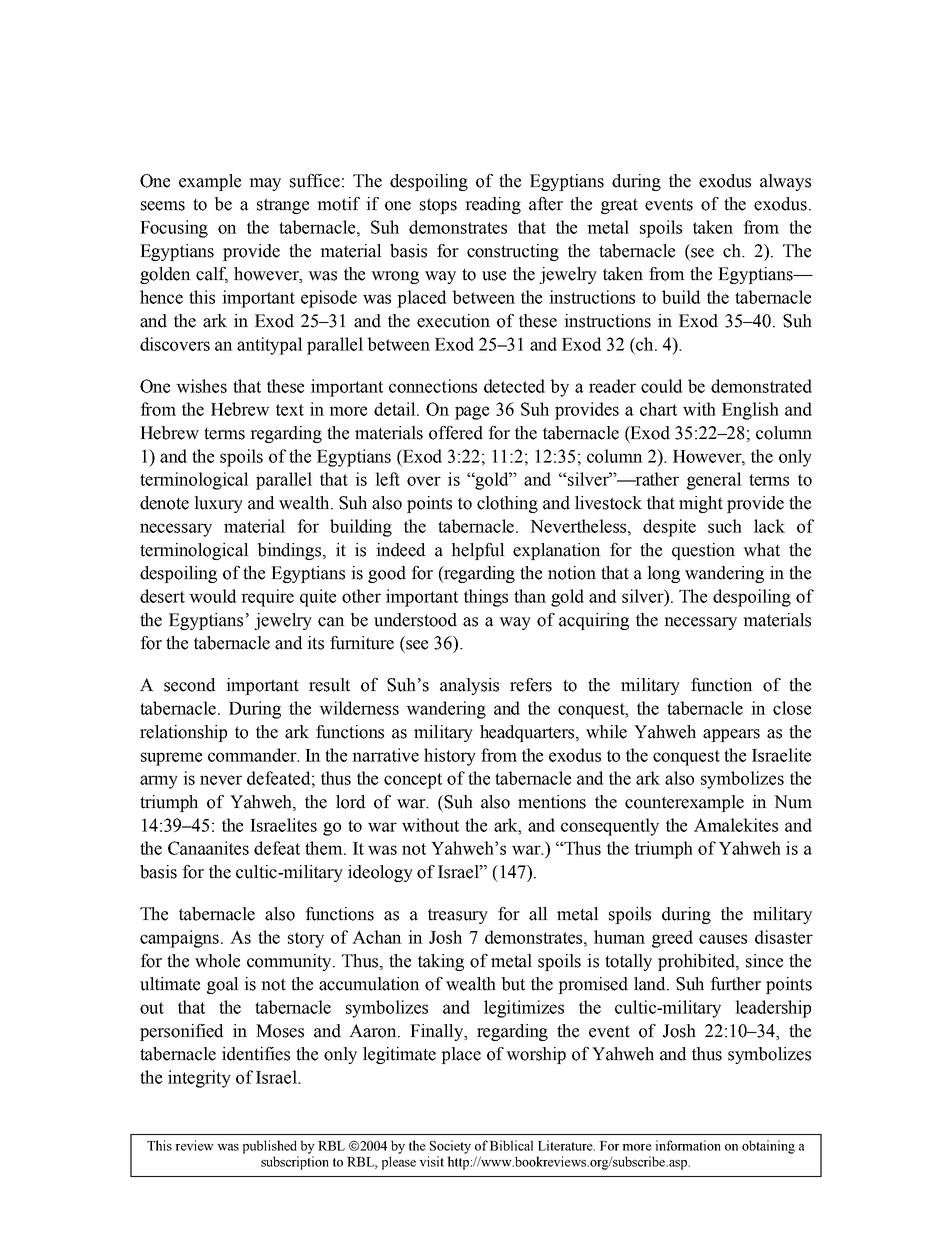  I want to click on information, so click(688, 1145).
